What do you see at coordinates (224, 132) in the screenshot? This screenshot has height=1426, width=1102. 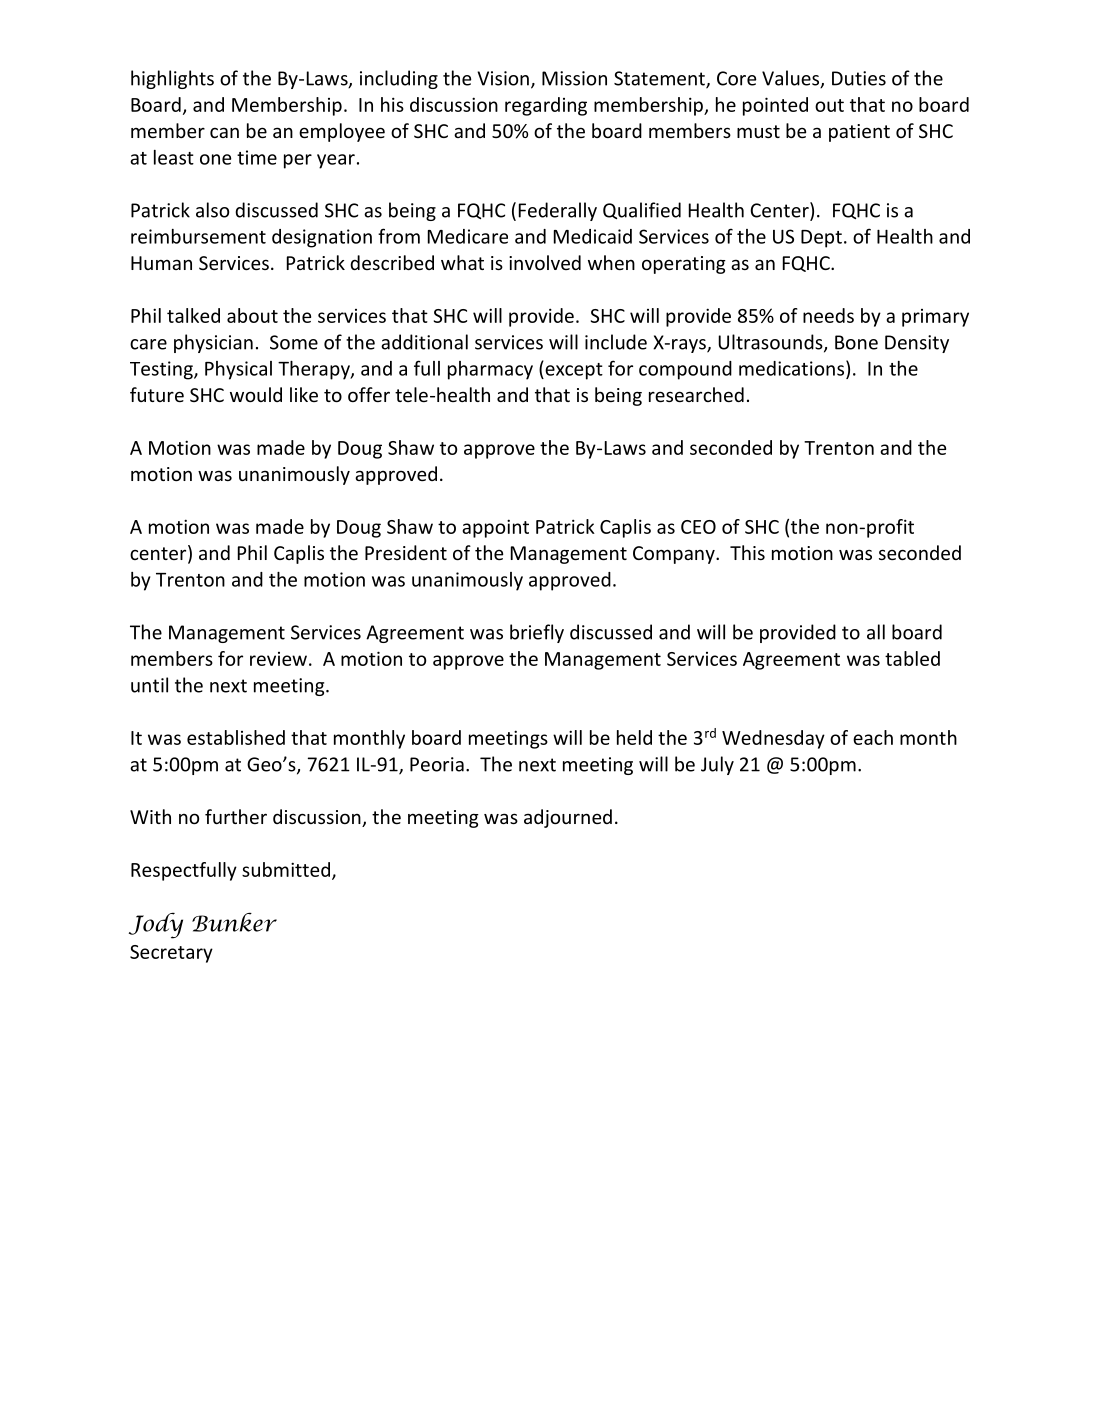 I see `can` at bounding box center [224, 132].
